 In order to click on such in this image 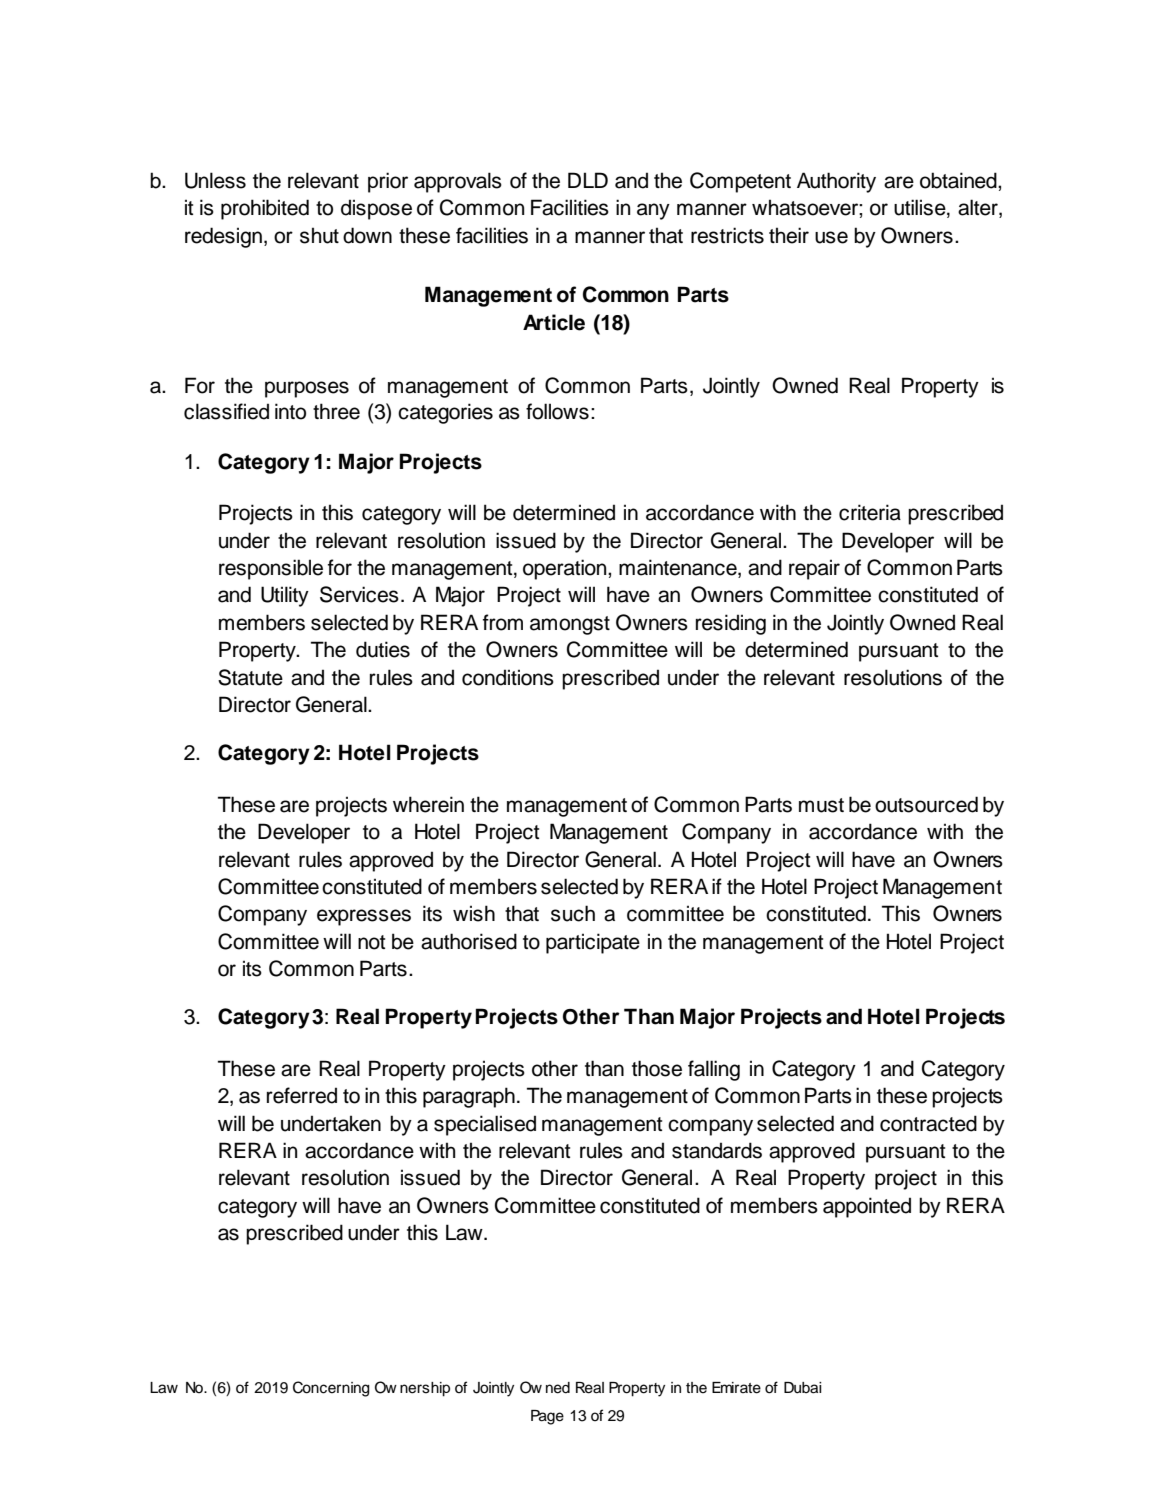, I will do `click(573, 913)`.
